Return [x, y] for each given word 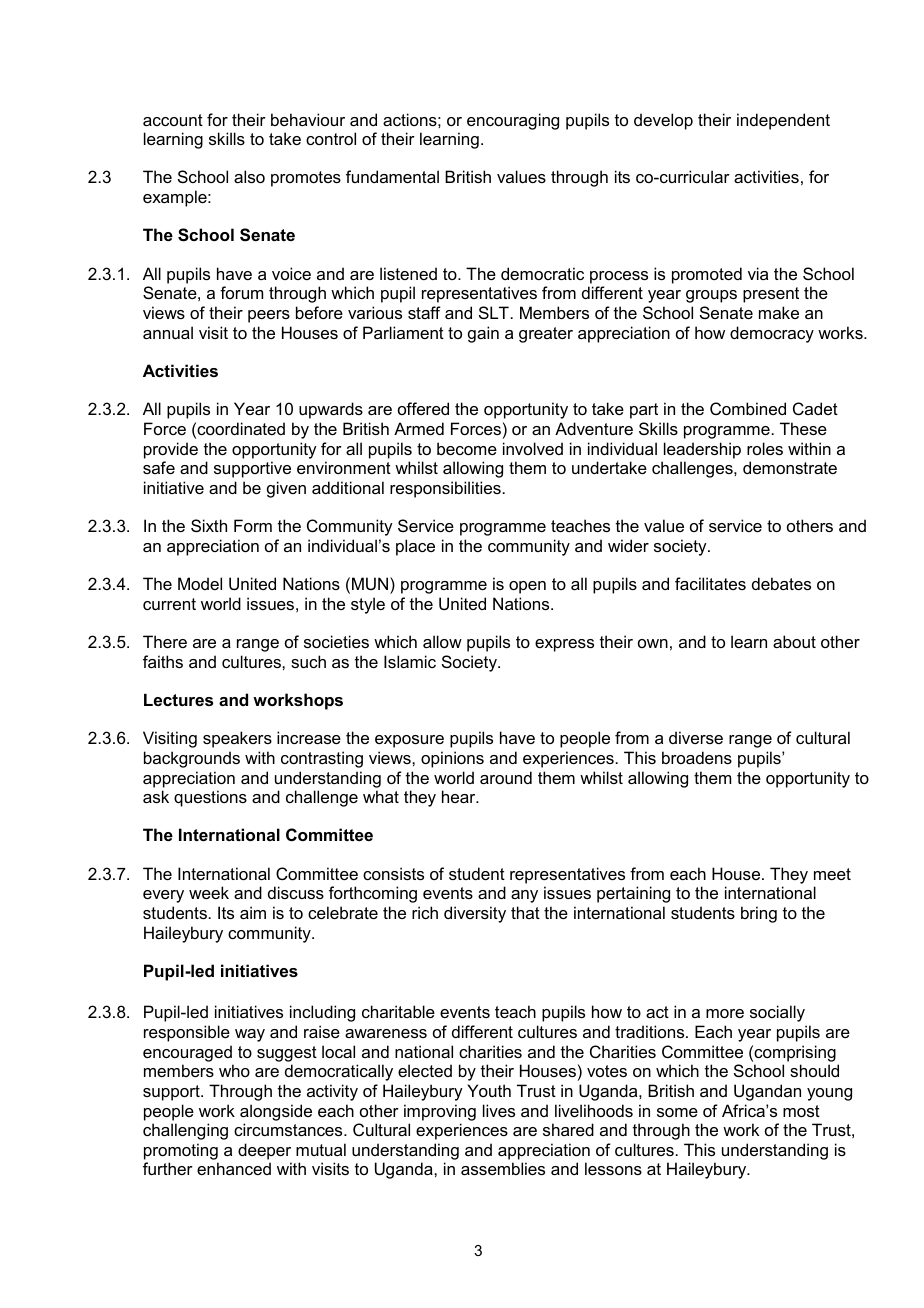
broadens [697, 757]
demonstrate [790, 467]
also [249, 176]
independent [783, 121]
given [286, 489]
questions [210, 798]
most [801, 1111]
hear [460, 796]
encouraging [513, 121]
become [467, 448]
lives [499, 1110]
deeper [264, 1151]
